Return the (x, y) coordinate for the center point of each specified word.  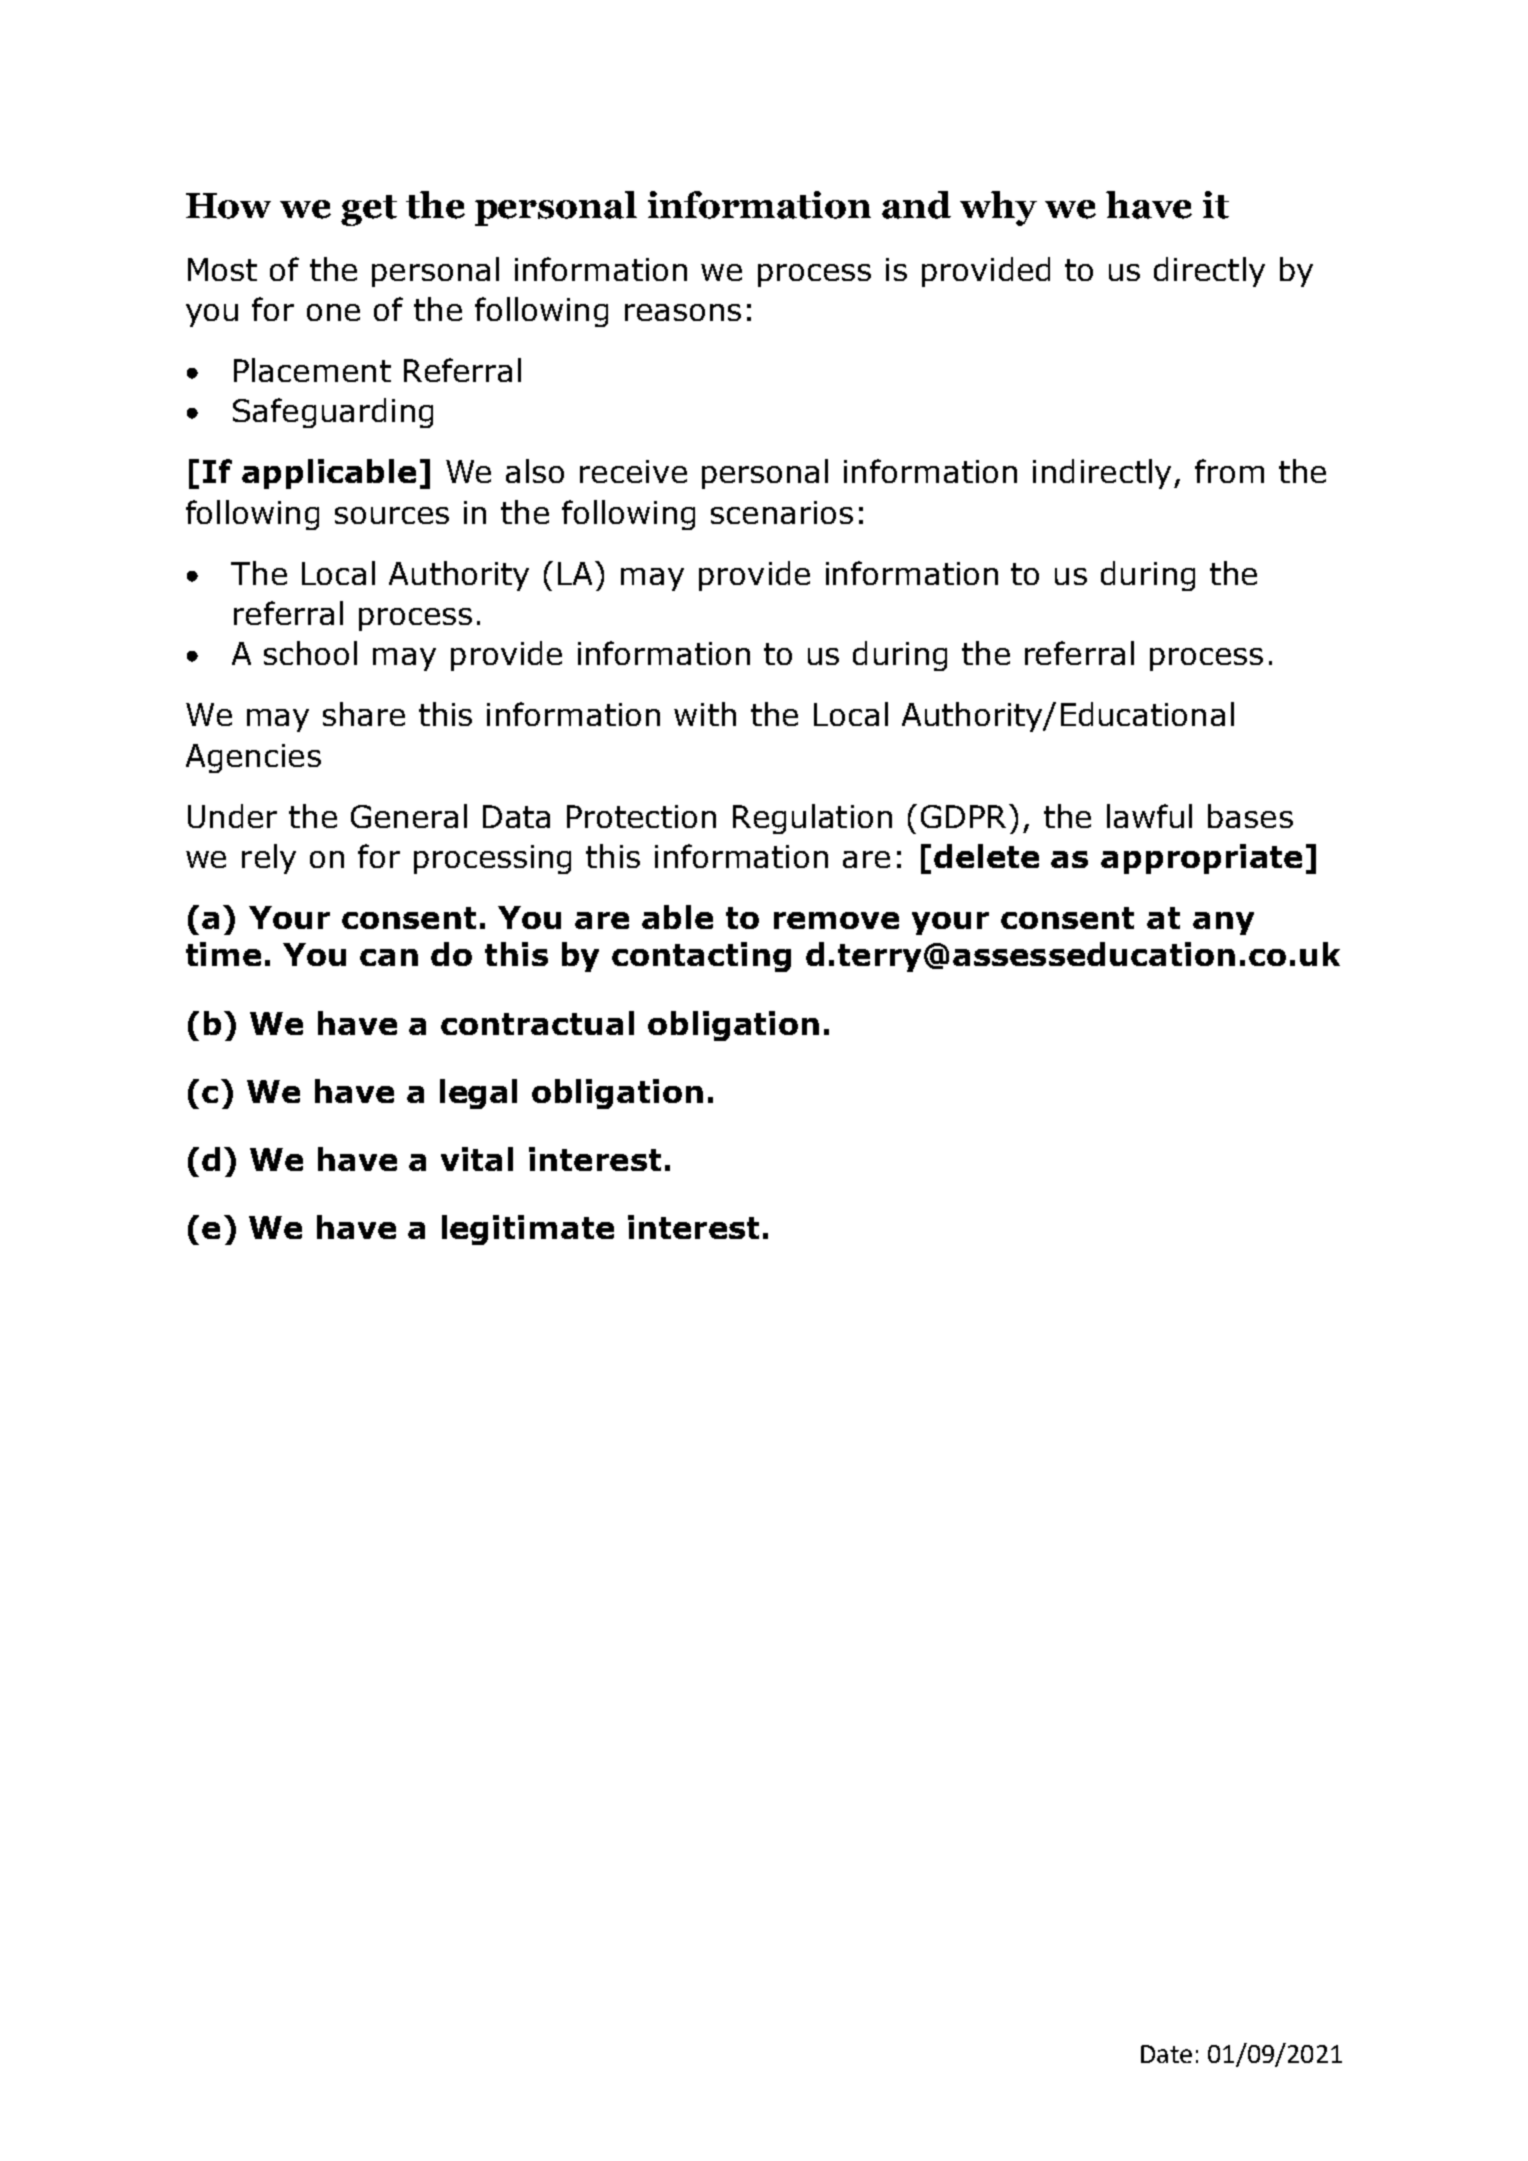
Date (1166, 2054)
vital (477, 1159)
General (409, 816)
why (998, 208)
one (333, 312)
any (1223, 923)
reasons (683, 312)
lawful (1149, 816)
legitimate (528, 1230)
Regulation (812, 819)
